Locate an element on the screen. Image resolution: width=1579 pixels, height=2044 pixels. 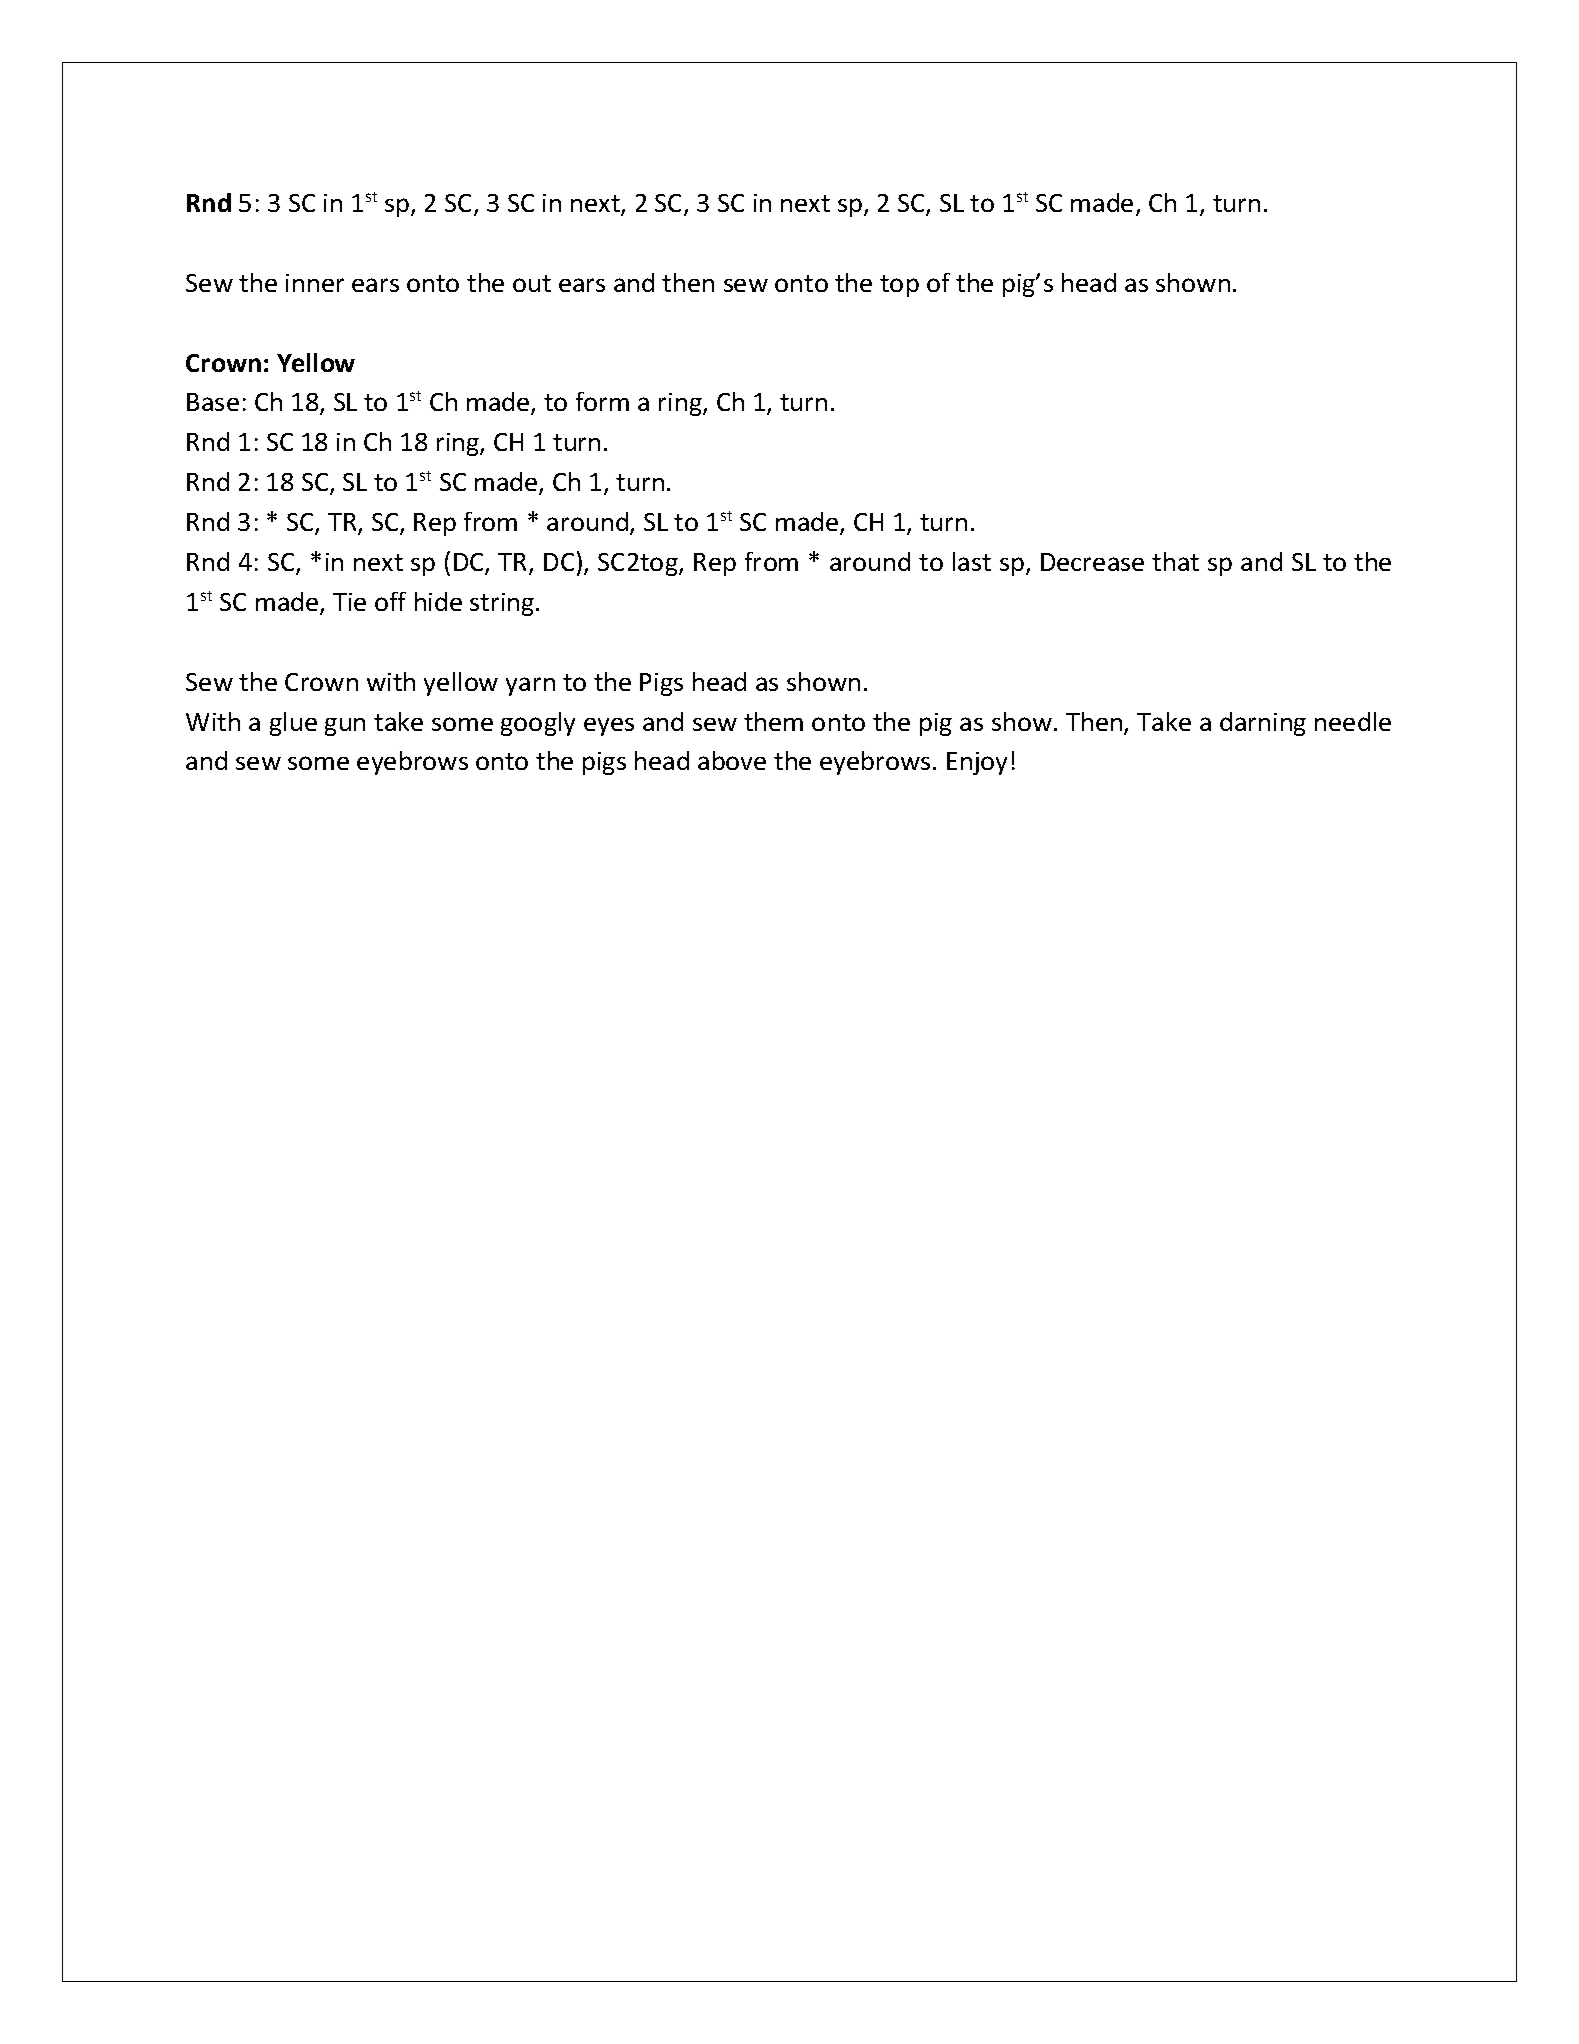
inner is located at coordinates (315, 283).
